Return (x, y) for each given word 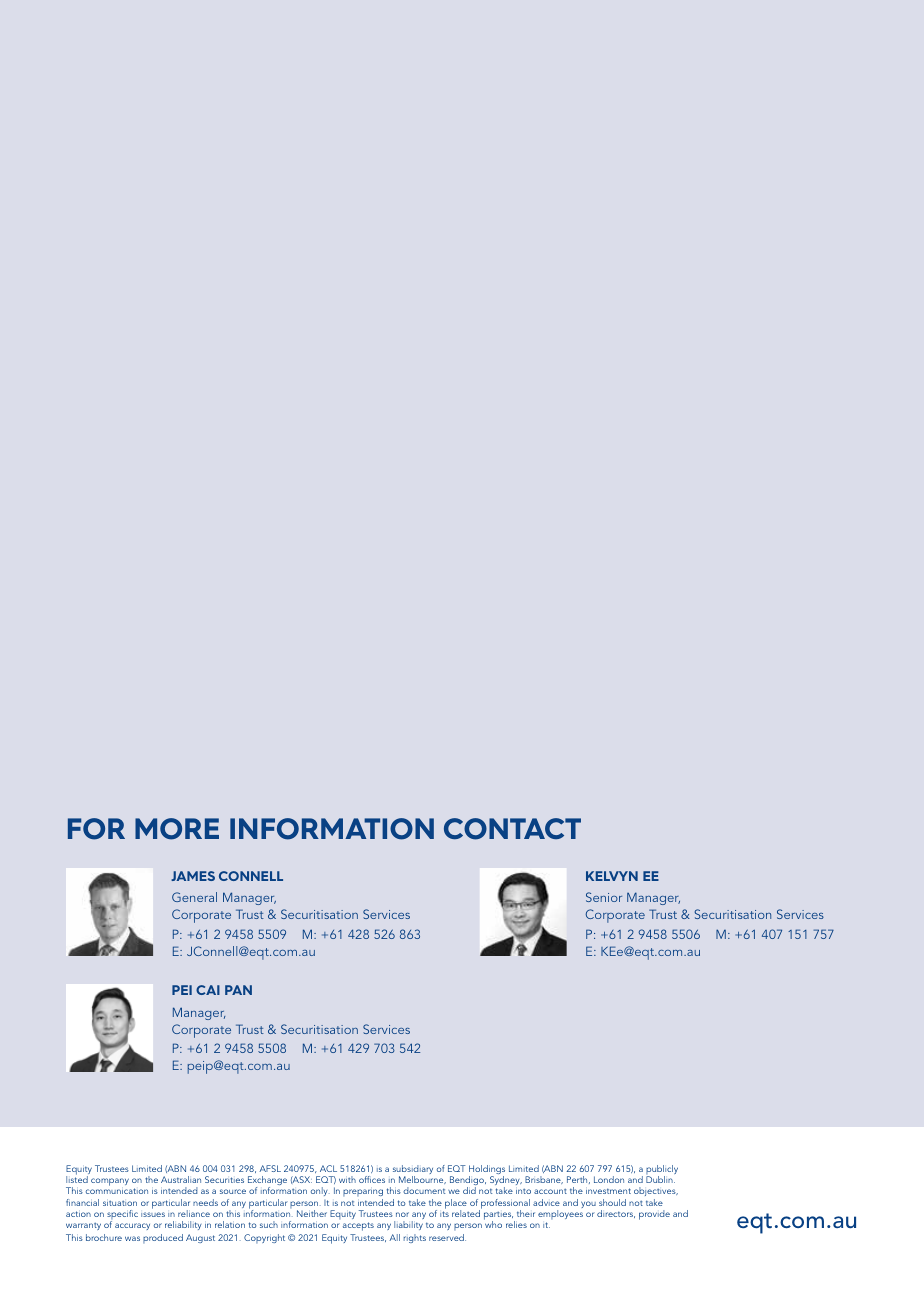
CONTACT (512, 829)
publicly (662, 1171)
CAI (208, 990)
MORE (177, 829)
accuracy (132, 1226)
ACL (328, 1168)
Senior (604, 897)
